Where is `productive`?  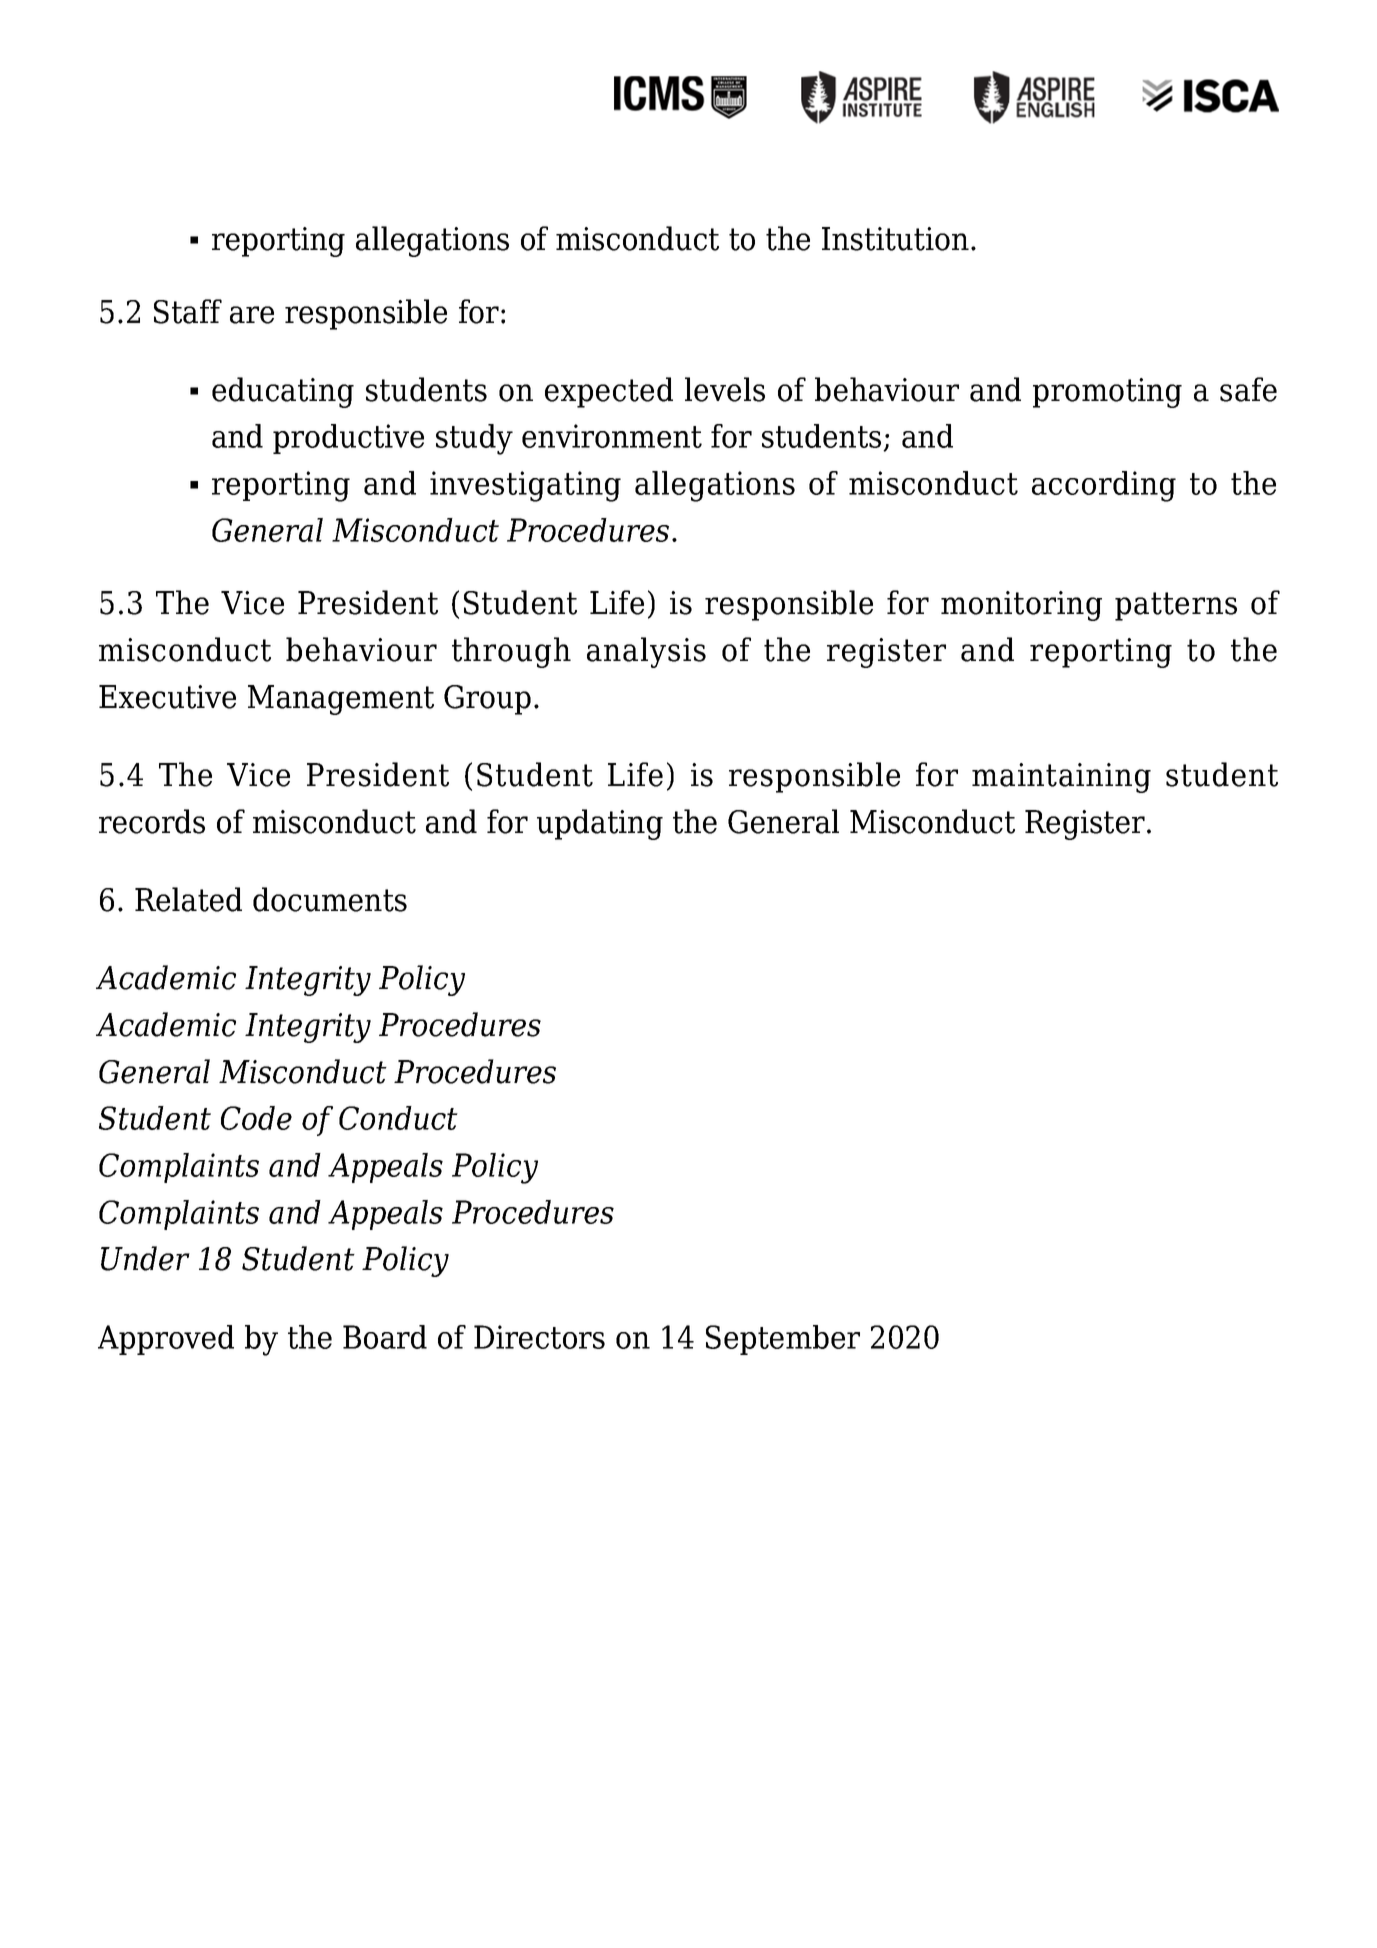
productive is located at coordinates (348, 439).
